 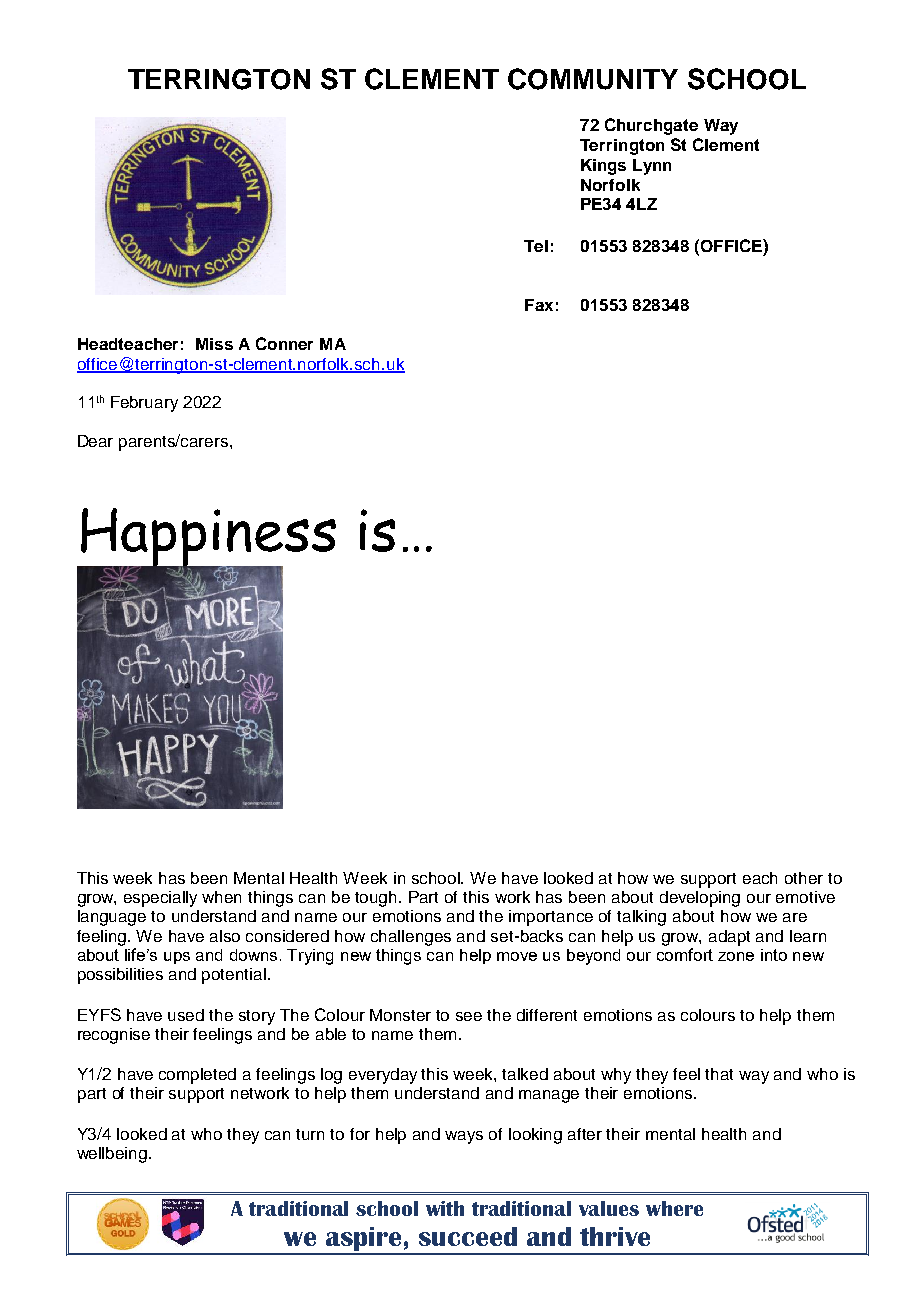 What do you see at coordinates (593, 79) in the screenshot?
I see `COMMUNITY` at bounding box center [593, 79].
